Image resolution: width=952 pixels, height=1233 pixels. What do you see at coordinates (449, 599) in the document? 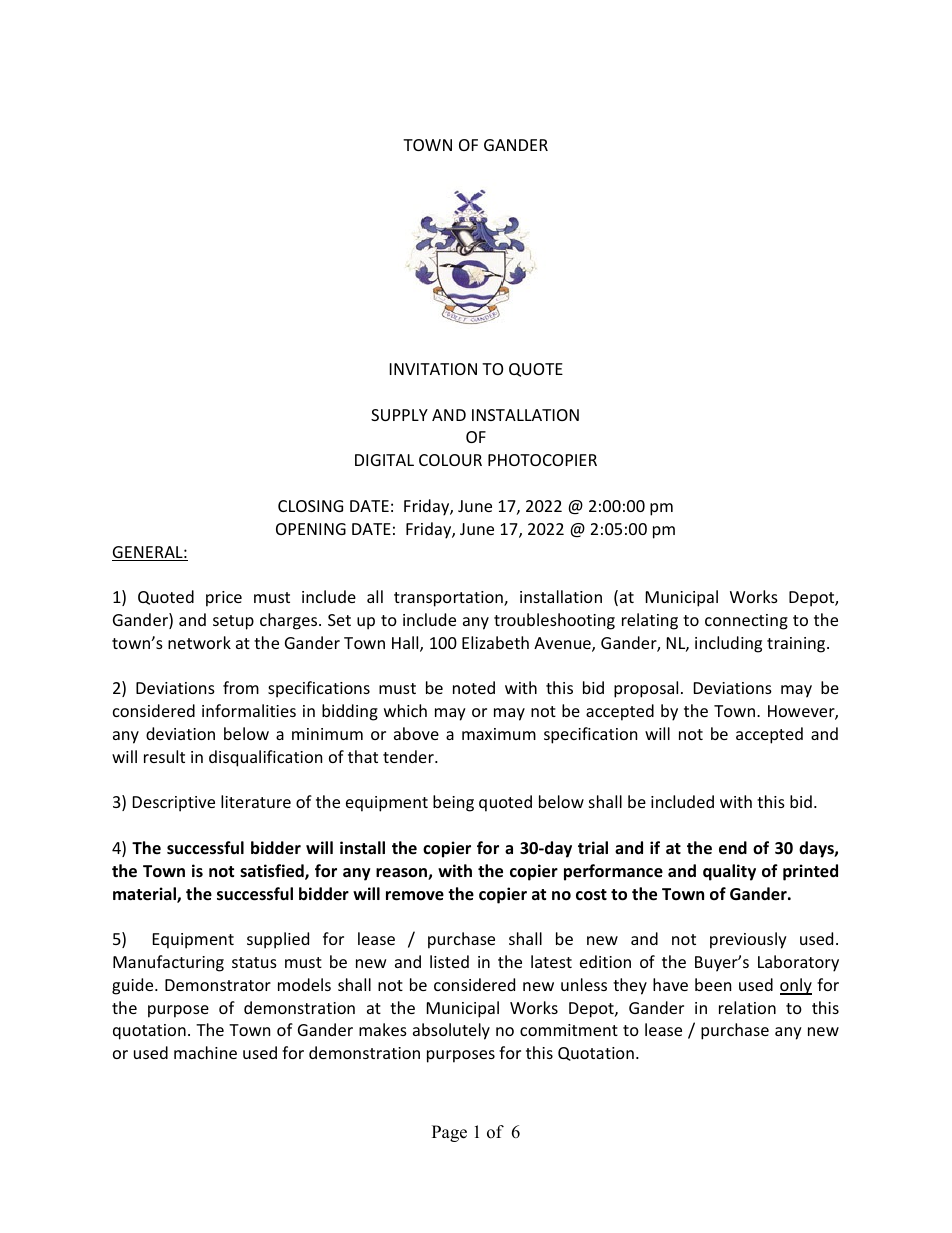
I see `transportation` at bounding box center [449, 599].
